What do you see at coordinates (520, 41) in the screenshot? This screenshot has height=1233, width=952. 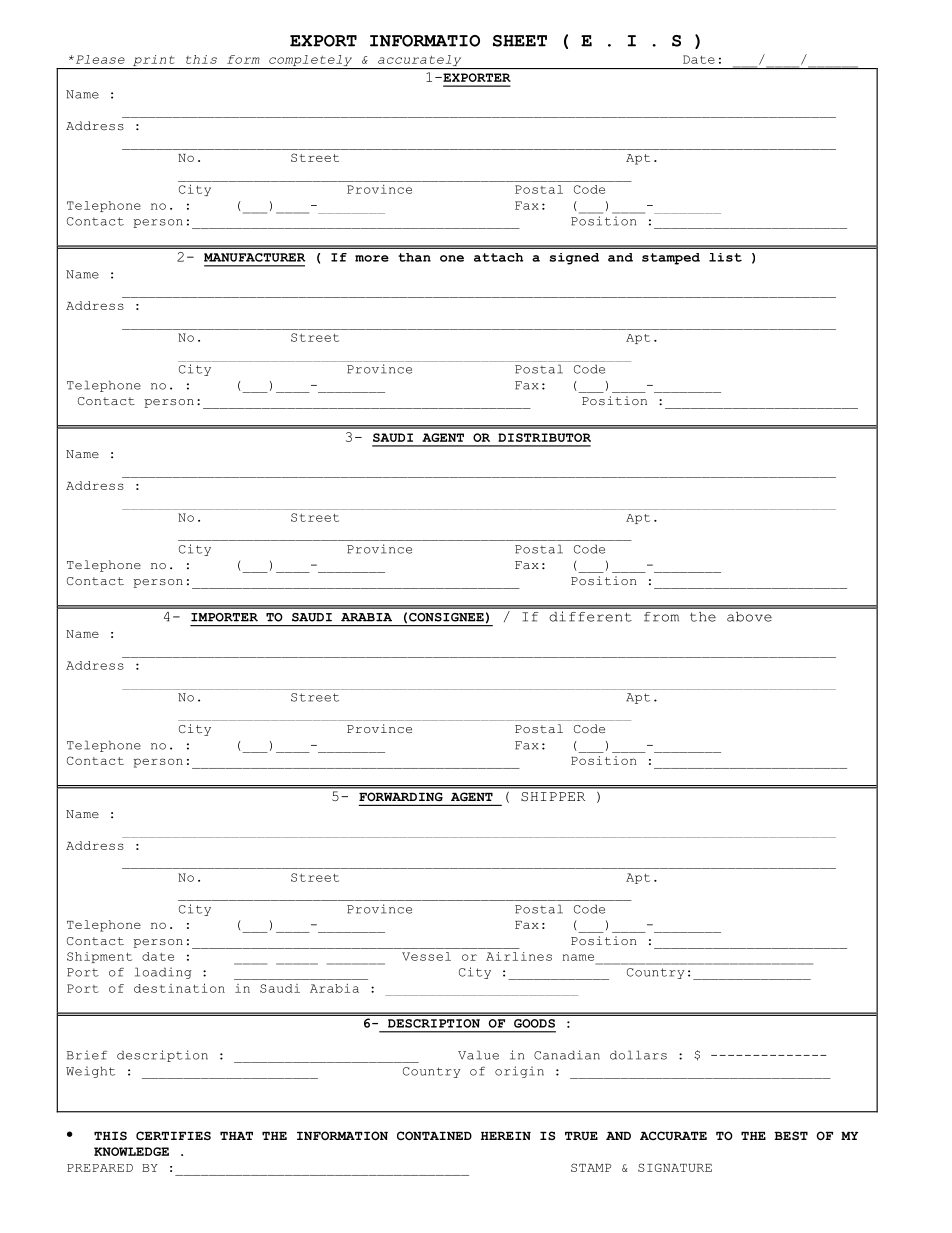 I see `SHEET` at bounding box center [520, 41].
